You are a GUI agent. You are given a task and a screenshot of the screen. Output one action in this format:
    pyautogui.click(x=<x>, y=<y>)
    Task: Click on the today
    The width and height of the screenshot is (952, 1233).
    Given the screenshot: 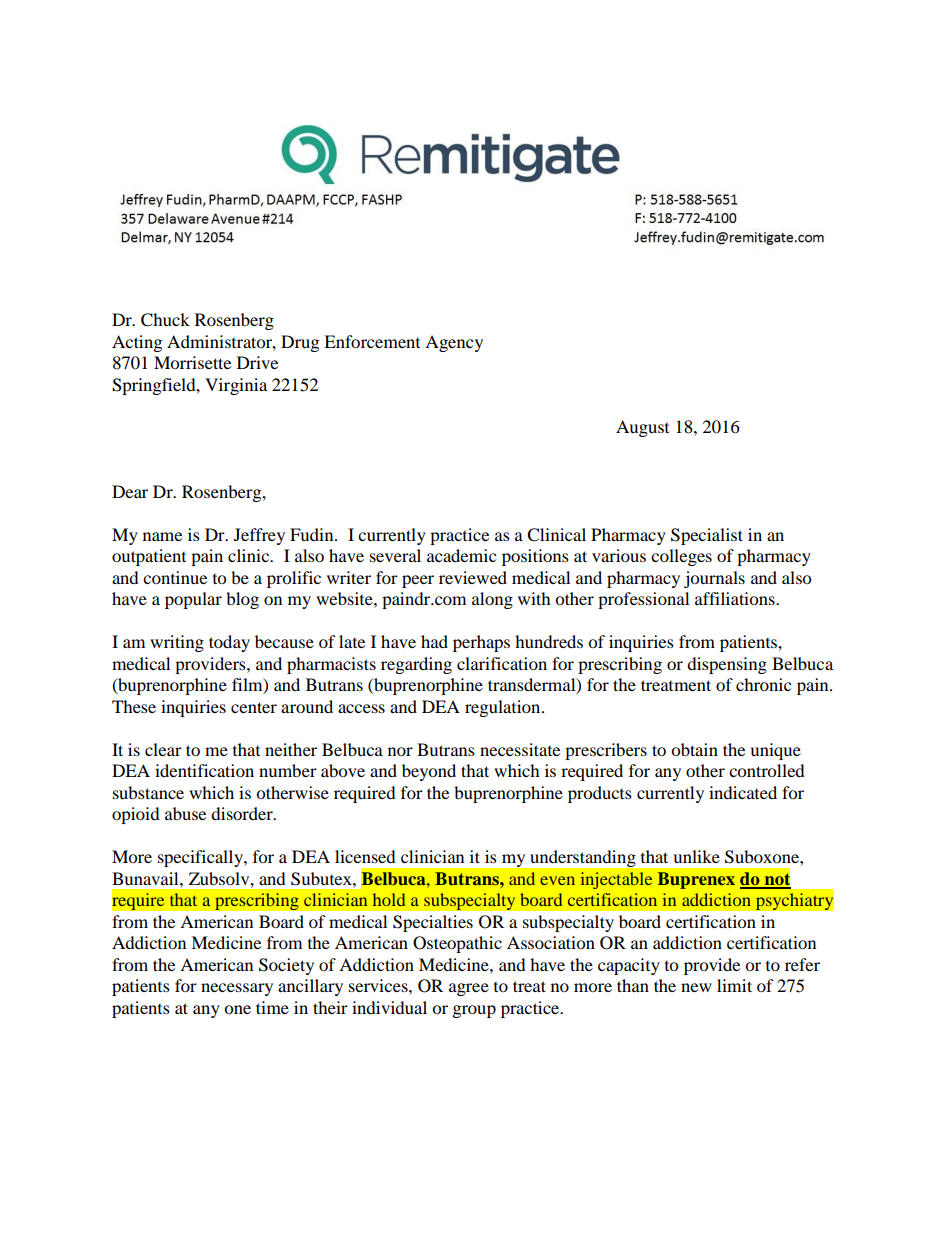 What is the action you would take?
    pyautogui.click(x=229, y=643)
